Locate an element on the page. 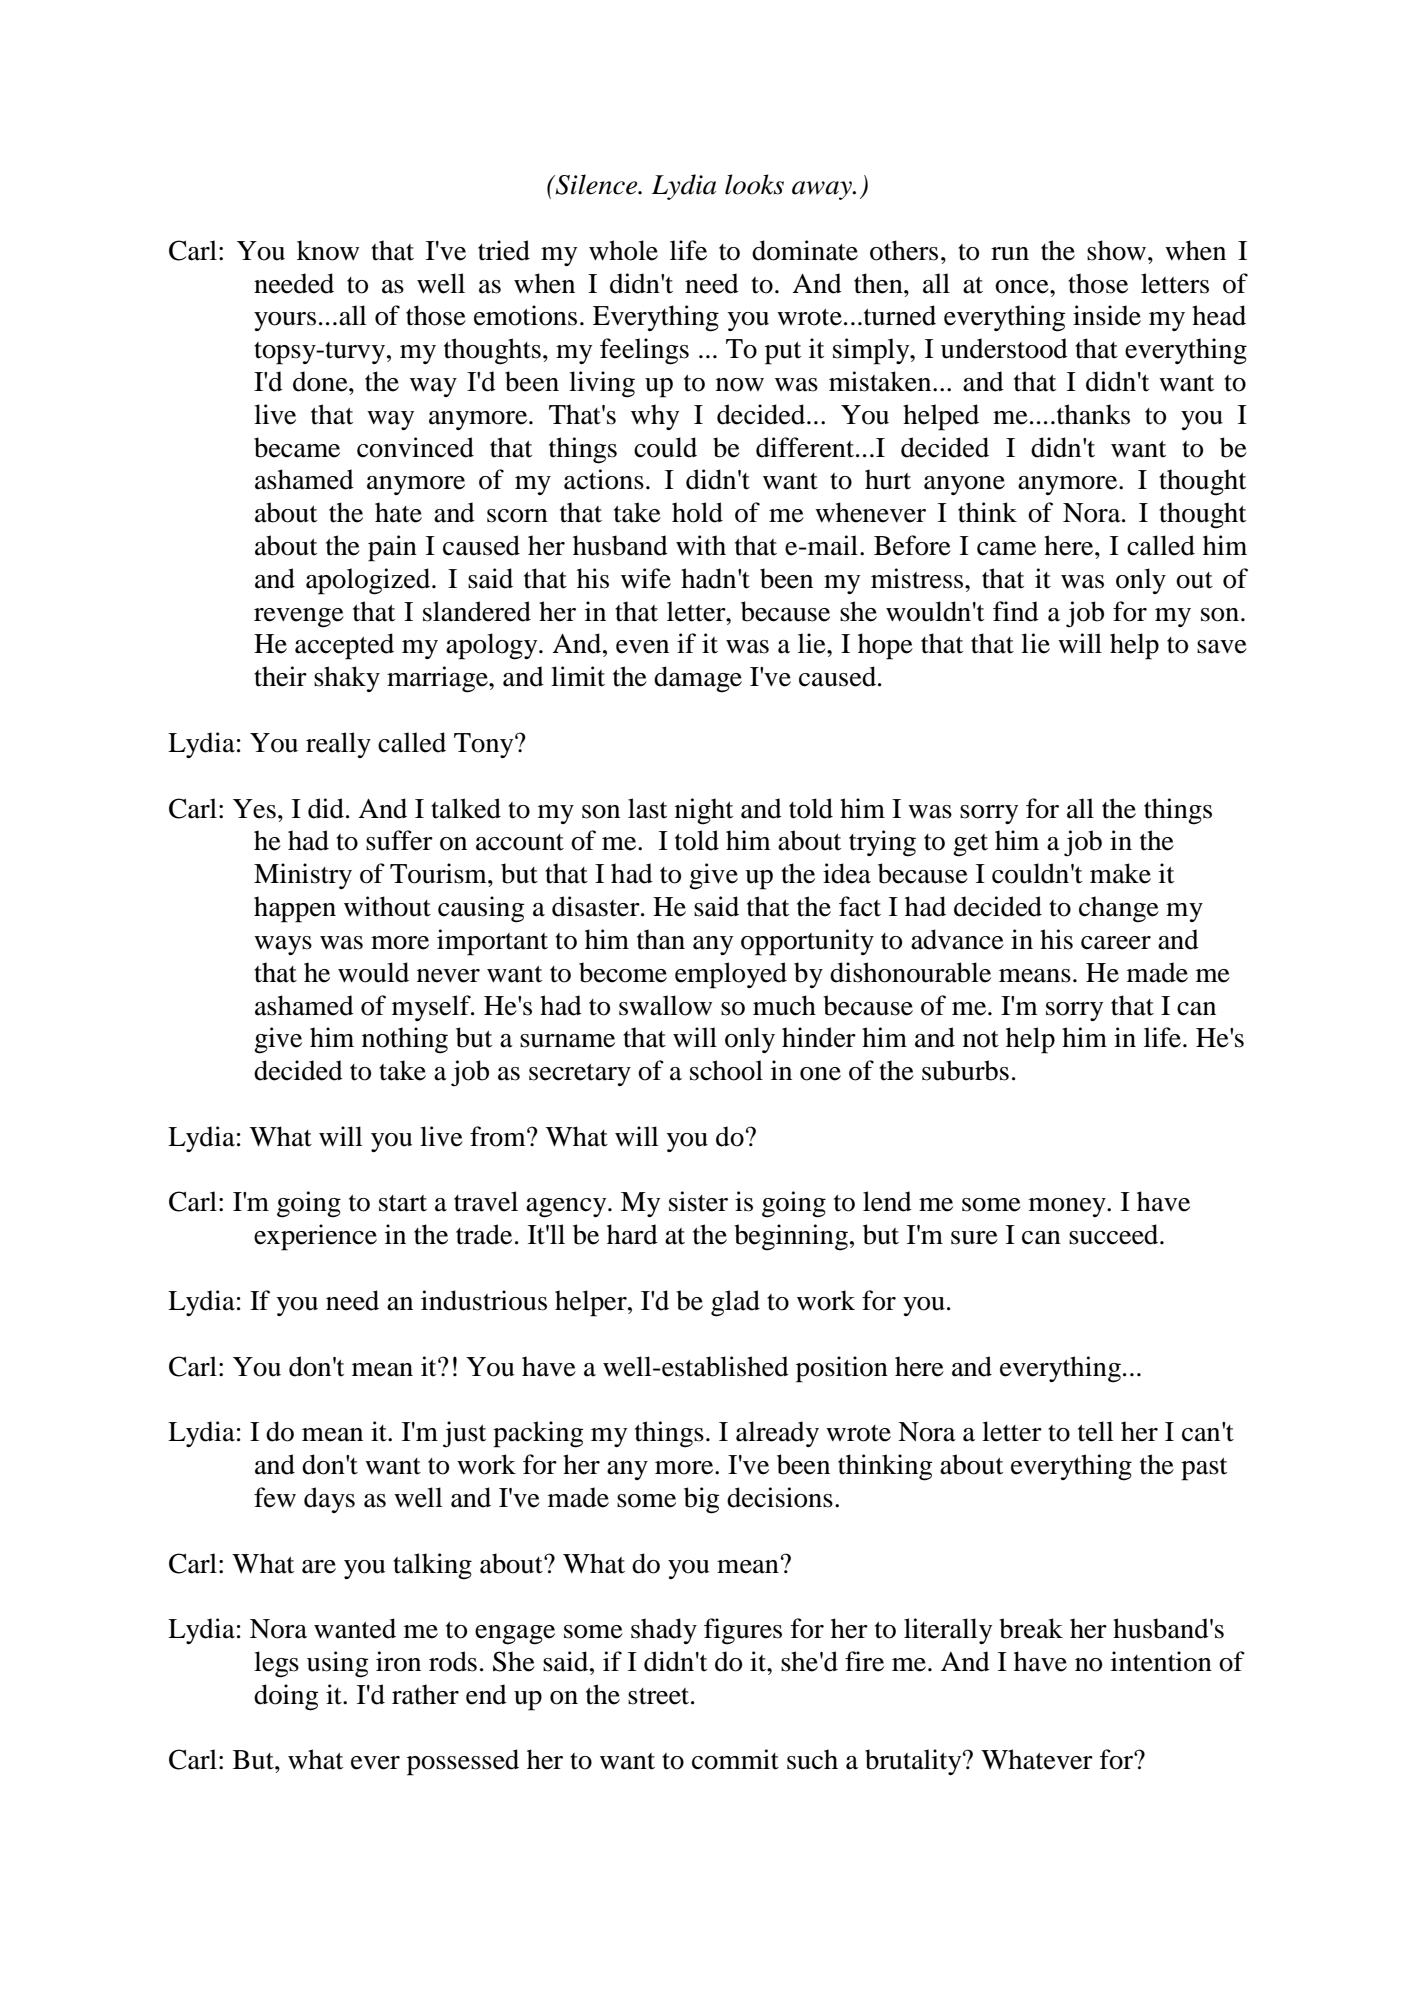 The image size is (1416, 2002). start is located at coordinates (403, 1203).
